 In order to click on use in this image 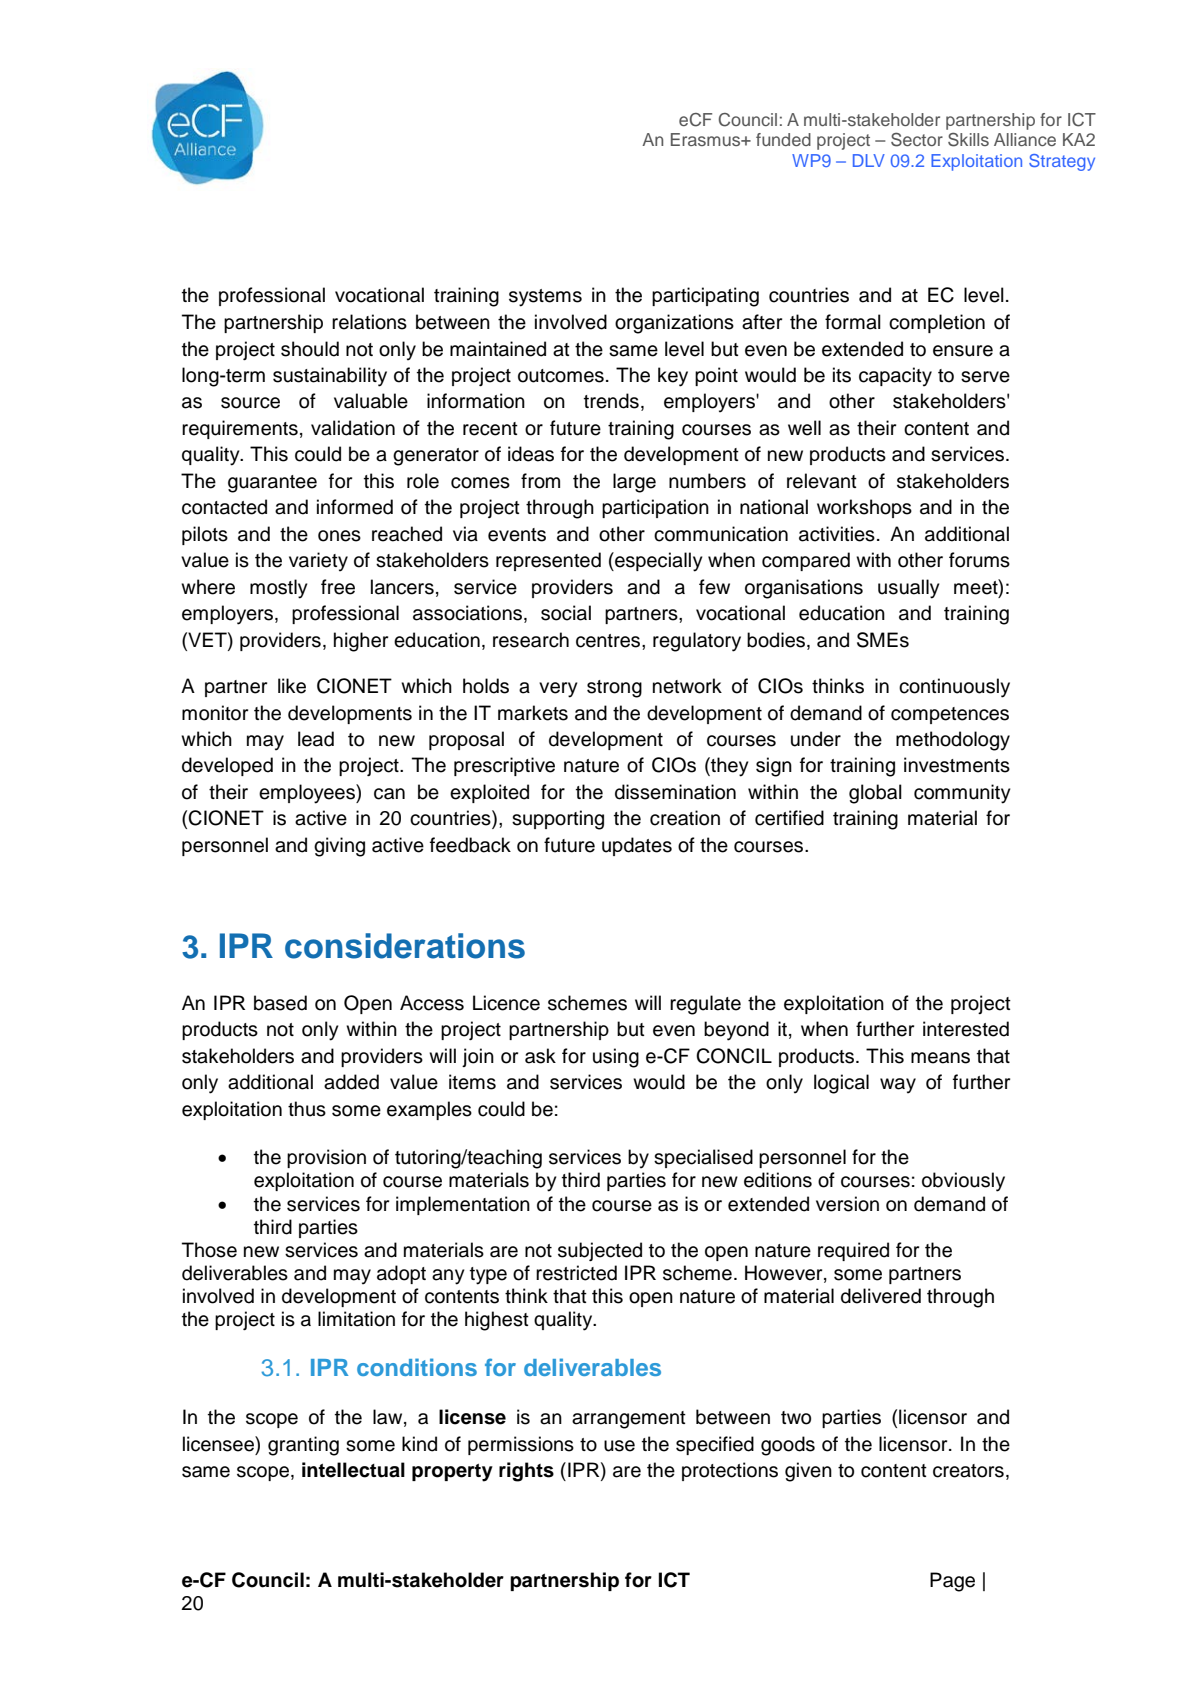, I will do `click(619, 1446)`.
